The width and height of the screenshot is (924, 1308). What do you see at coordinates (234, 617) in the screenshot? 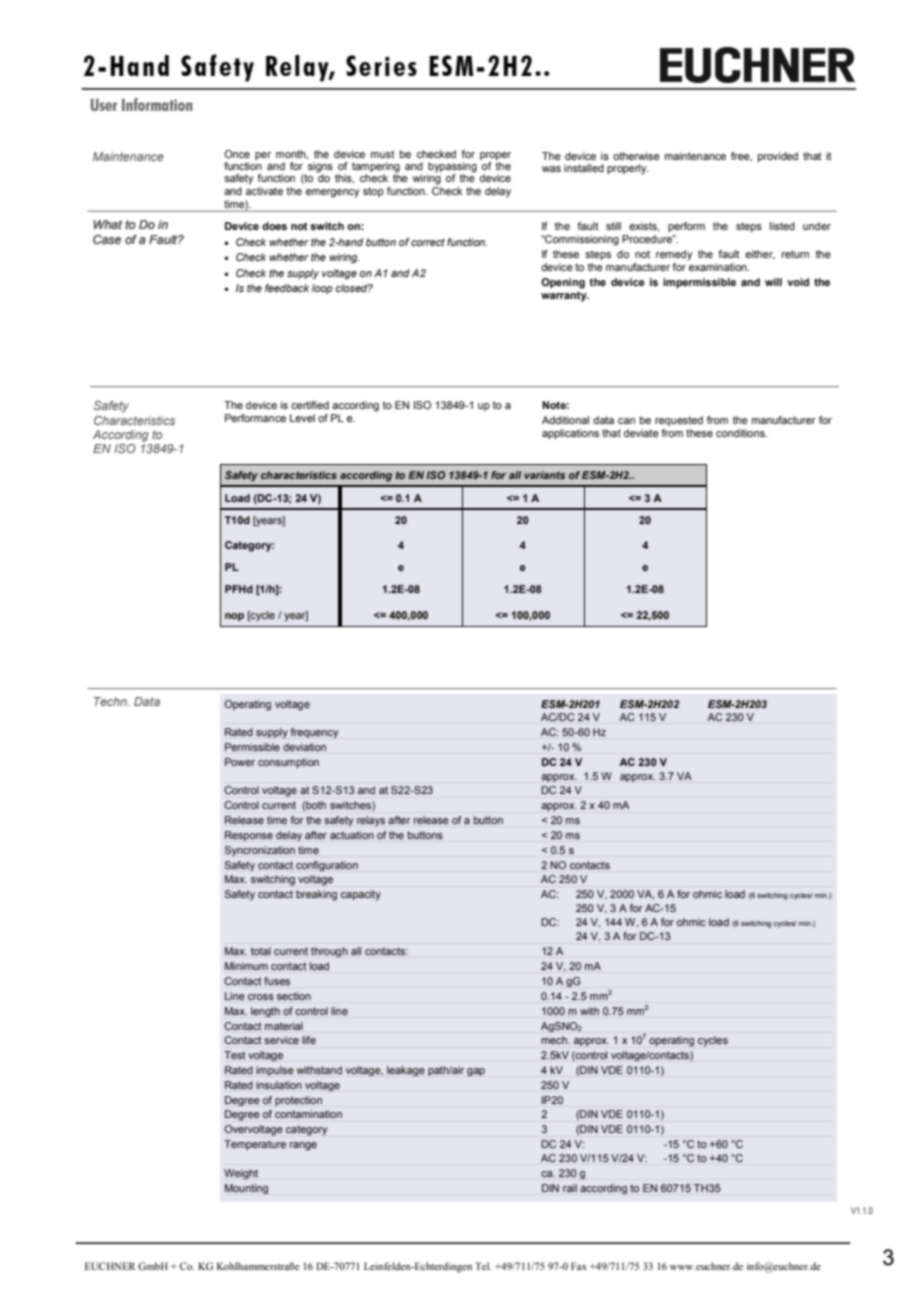
I see `nop` at bounding box center [234, 617].
